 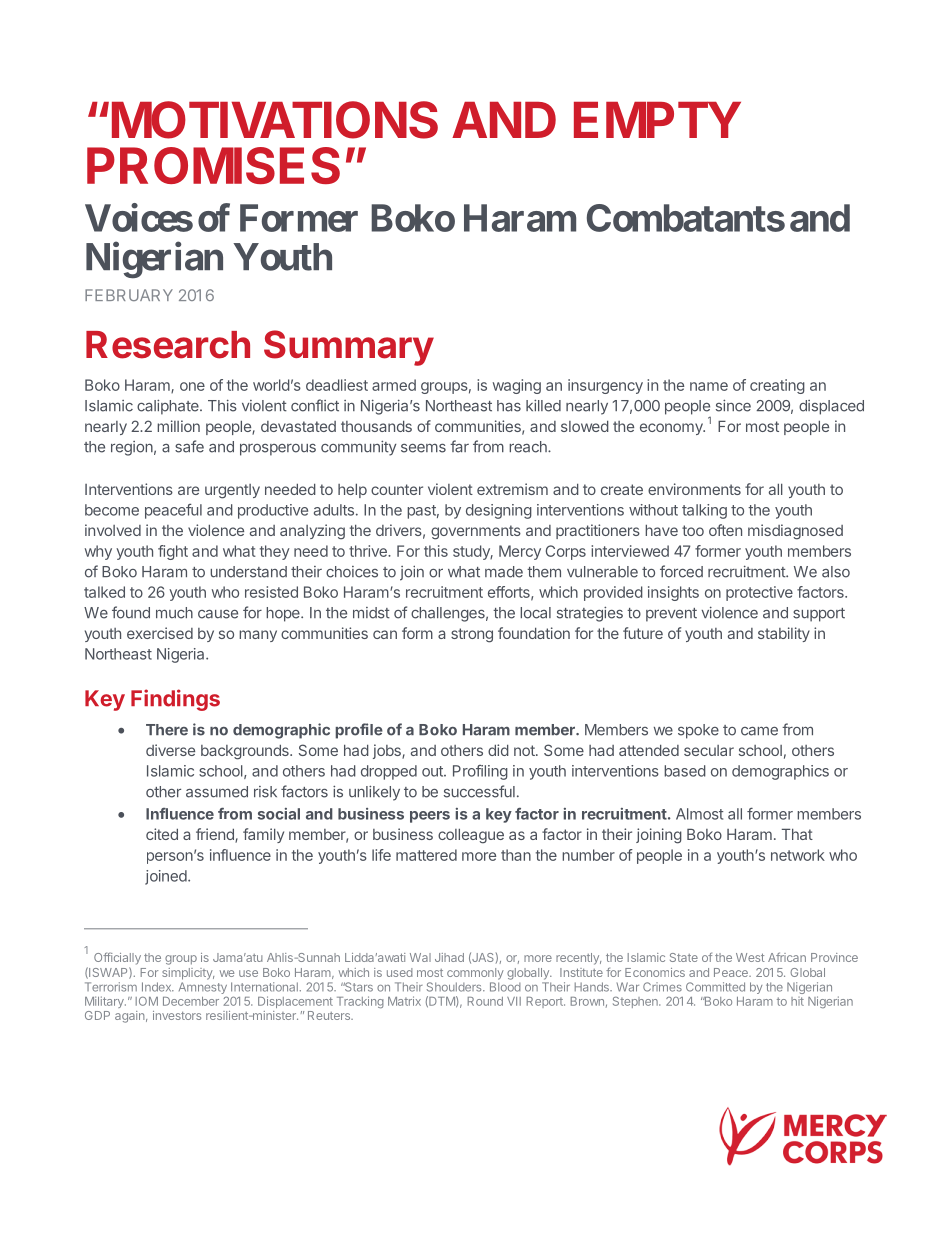 What do you see at coordinates (173, 552) in the screenshot?
I see `fight` at bounding box center [173, 552].
